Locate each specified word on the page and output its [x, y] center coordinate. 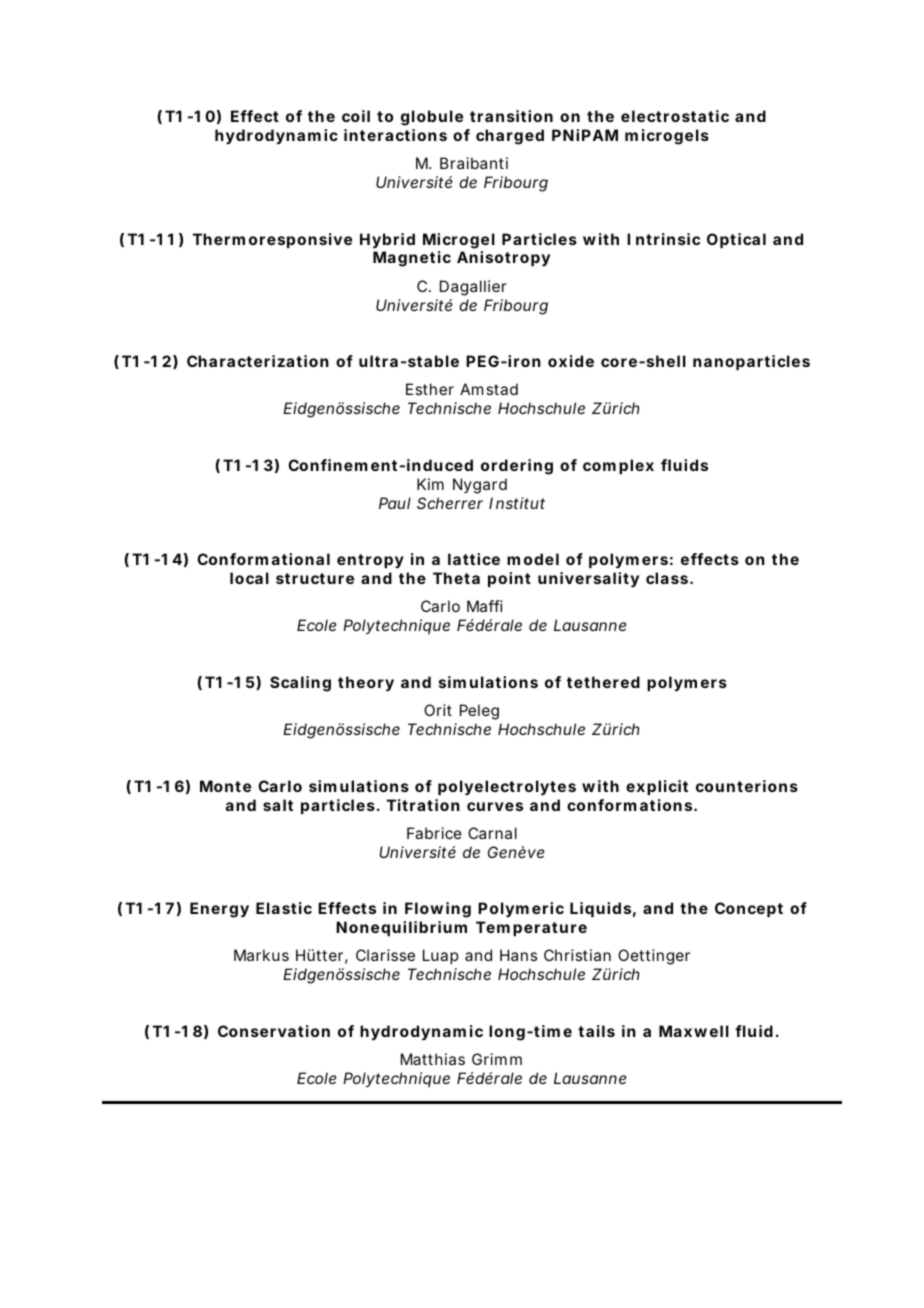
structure [315, 578]
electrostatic [675, 116]
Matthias [433, 1059]
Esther [430, 389]
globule [432, 118]
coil [356, 116]
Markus [261, 955]
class [667, 578]
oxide [571, 361]
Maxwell [694, 1031]
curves [495, 806]
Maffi [485, 606]
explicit [657, 787]
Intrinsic [663, 239]
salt [278, 805]
